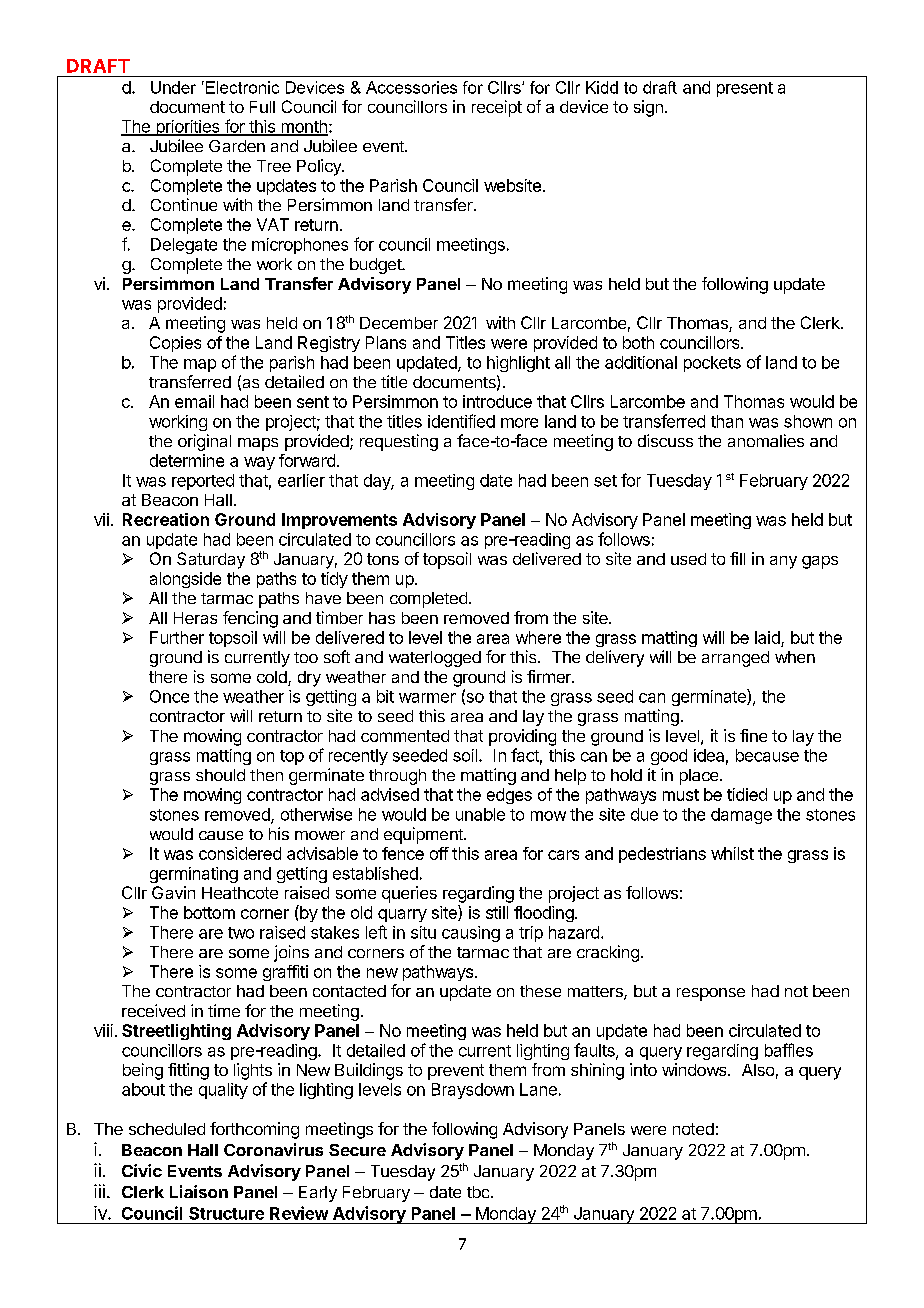 The height and width of the image is (1308, 924). I want to click on tbc, so click(479, 1192).
